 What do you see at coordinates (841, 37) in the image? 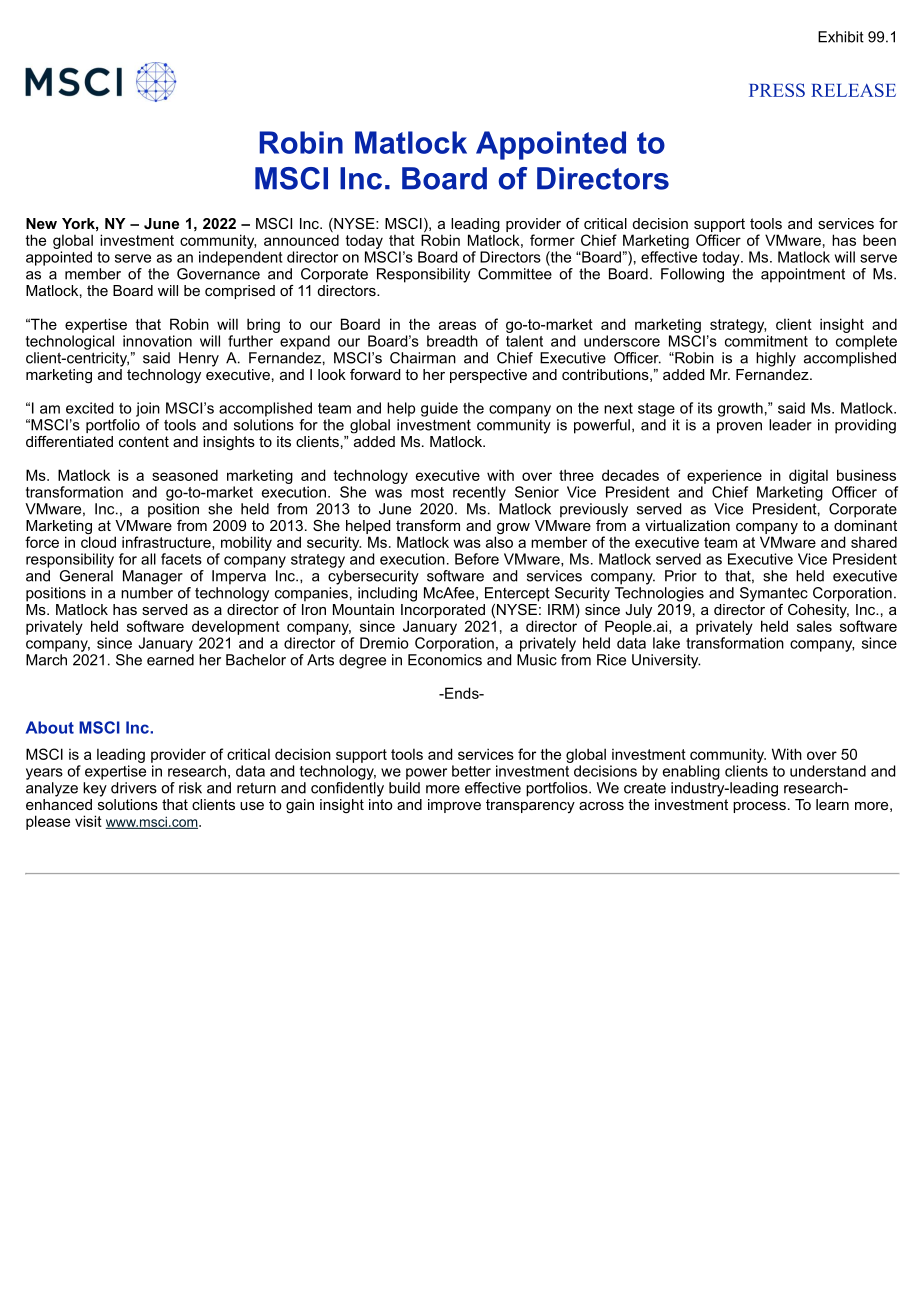
I see `Exhibit` at bounding box center [841, 37].
